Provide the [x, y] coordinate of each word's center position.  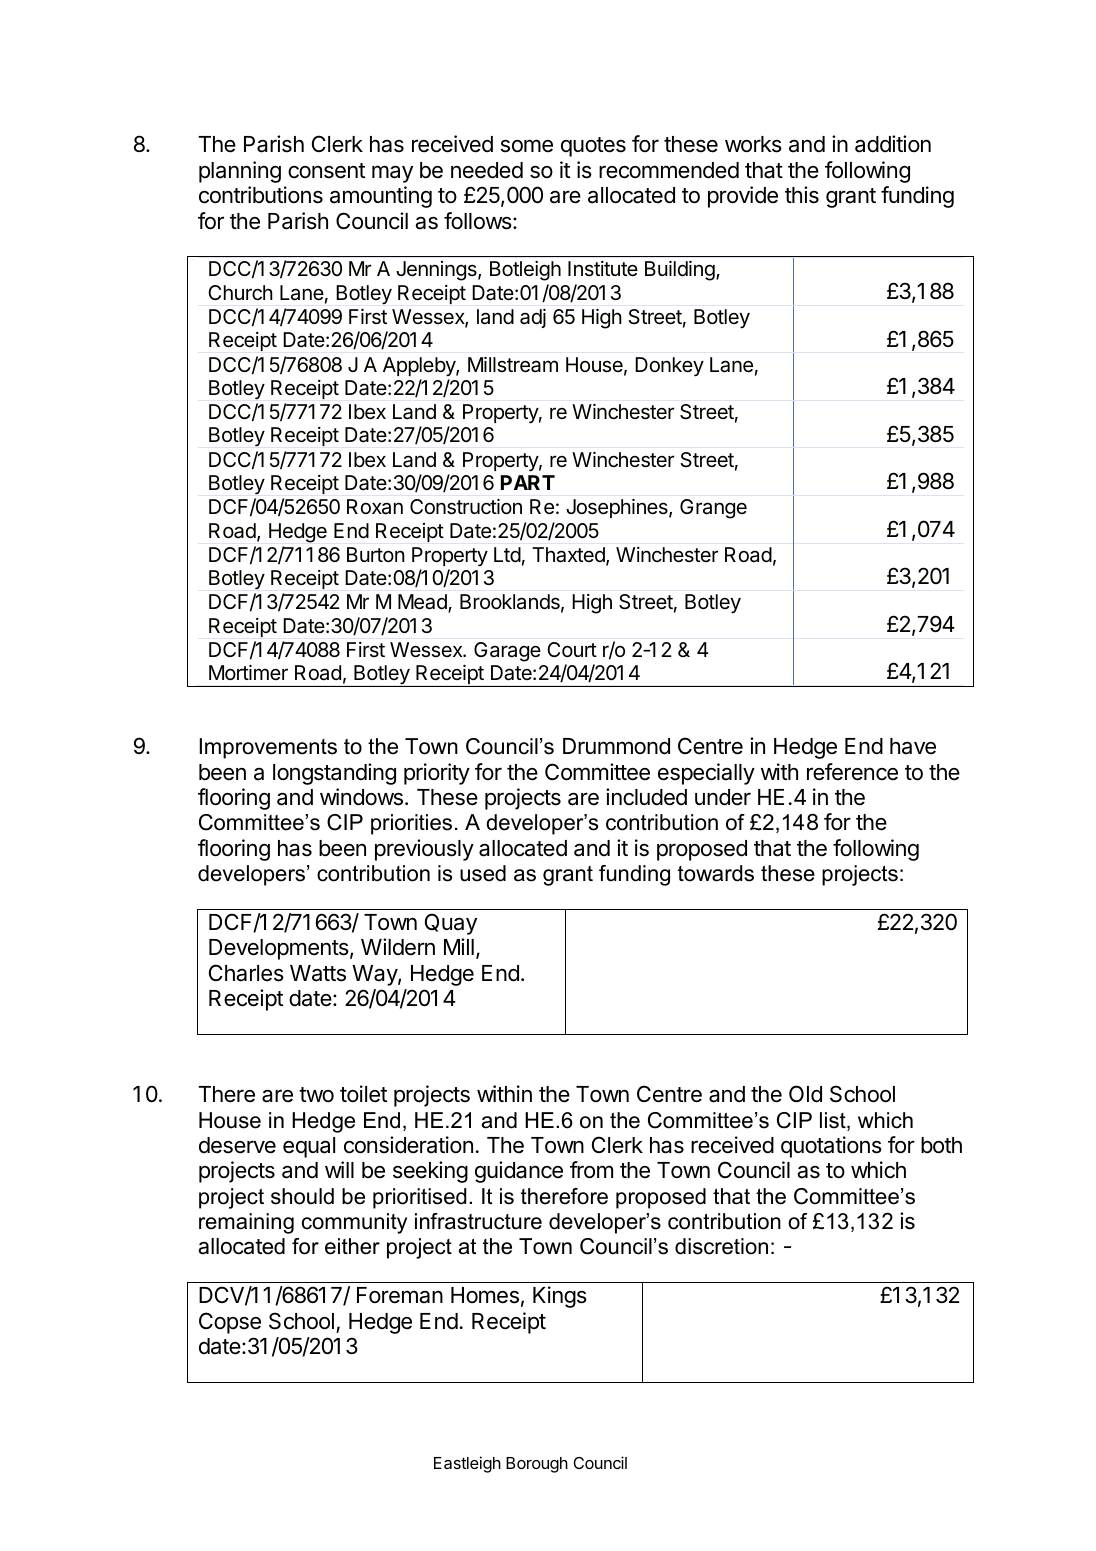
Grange [713, 509]
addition [893, 144]
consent [326, 171]
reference [852, 772]
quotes [593, 147]
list [834, 1121]
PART [528, 482]
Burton [376, 554]
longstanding [334, 774]
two [316, 1094]
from [591, 1170]
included [646, 797]
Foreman [400, 1295]
